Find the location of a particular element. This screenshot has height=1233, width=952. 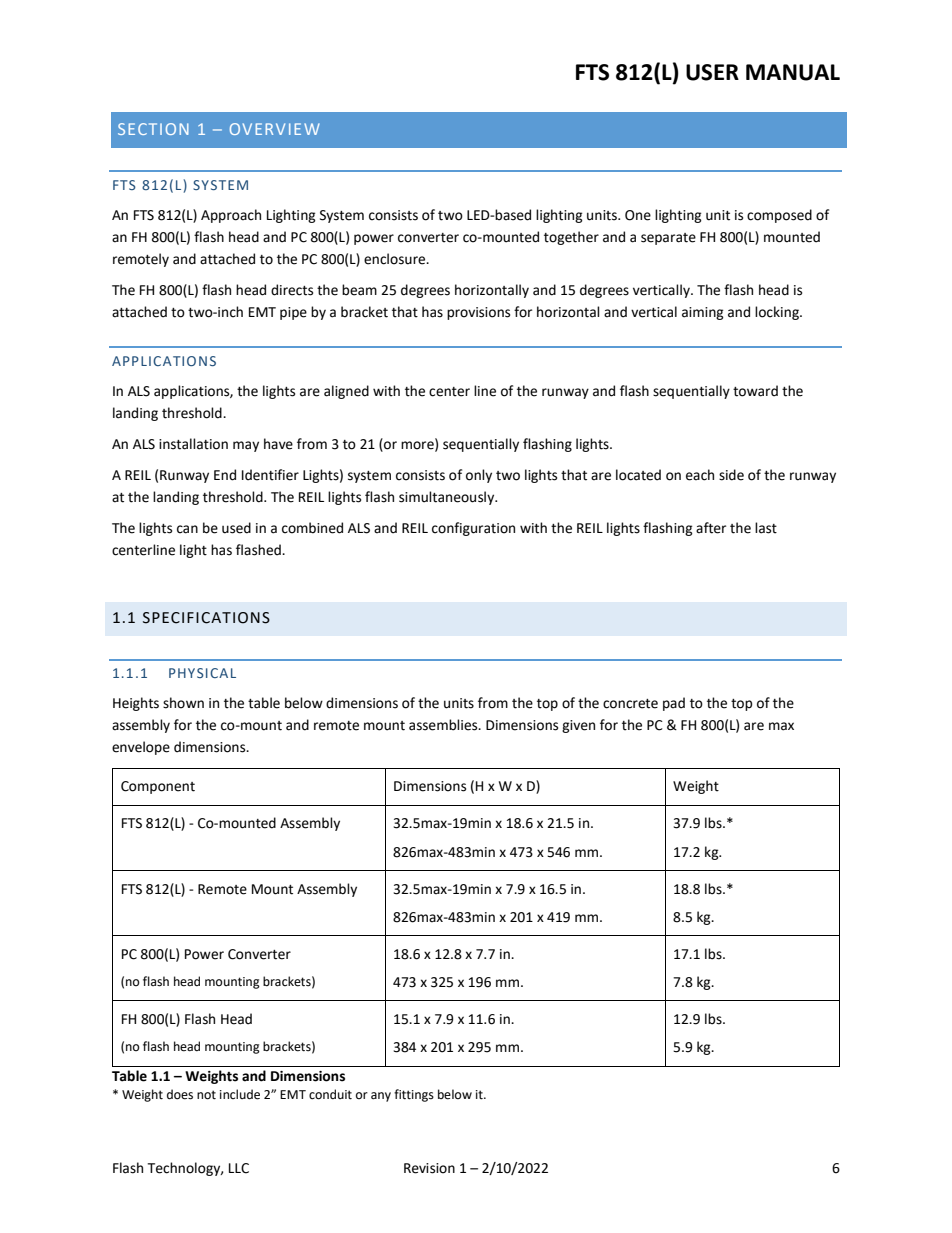

pipe is located at coordinates (293, 313).
